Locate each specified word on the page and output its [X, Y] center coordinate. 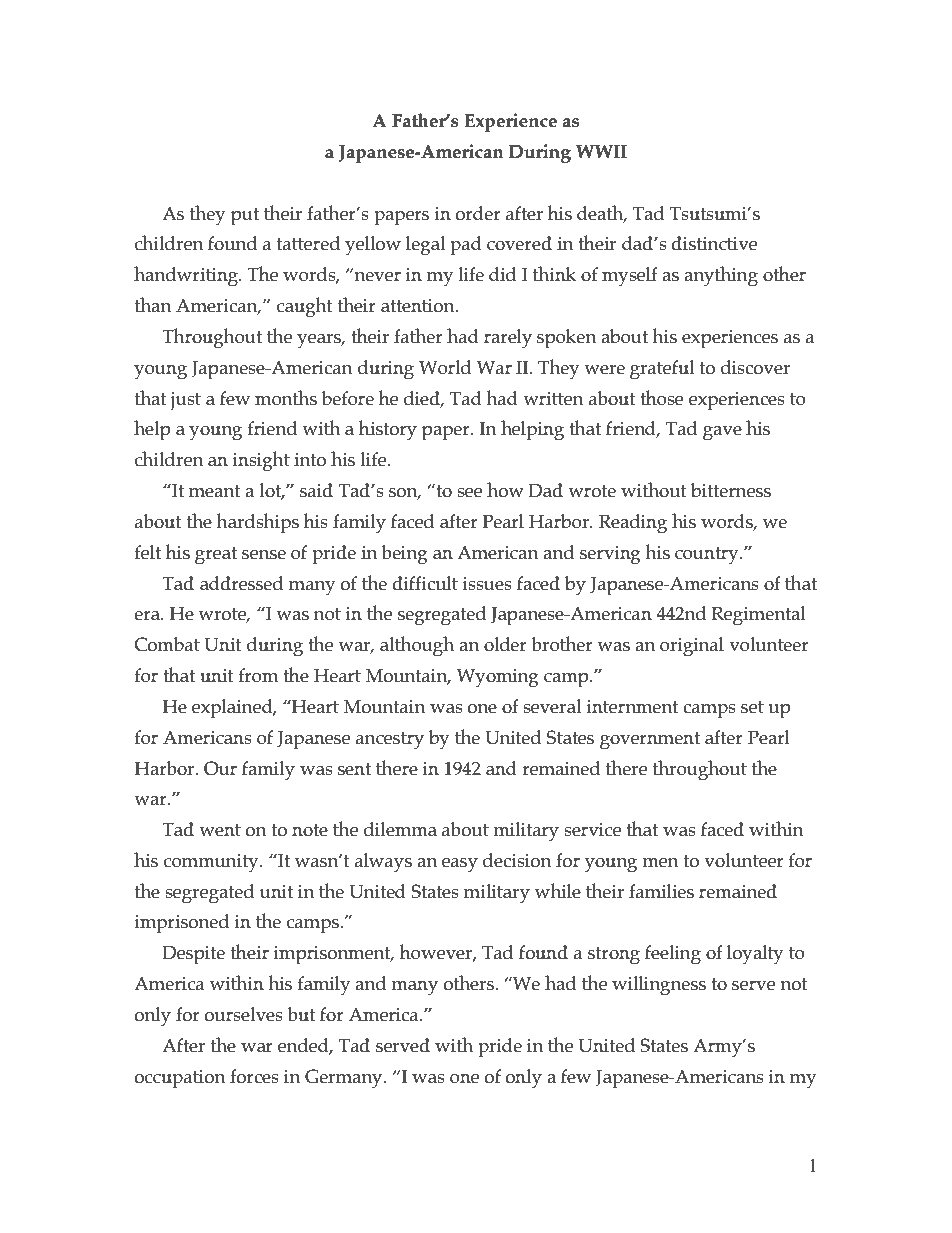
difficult [425, 583]
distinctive [714, 243]
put [245, 217]
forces [254, 1076]
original [692, 647]
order [478, 213]
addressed [241, 583]
